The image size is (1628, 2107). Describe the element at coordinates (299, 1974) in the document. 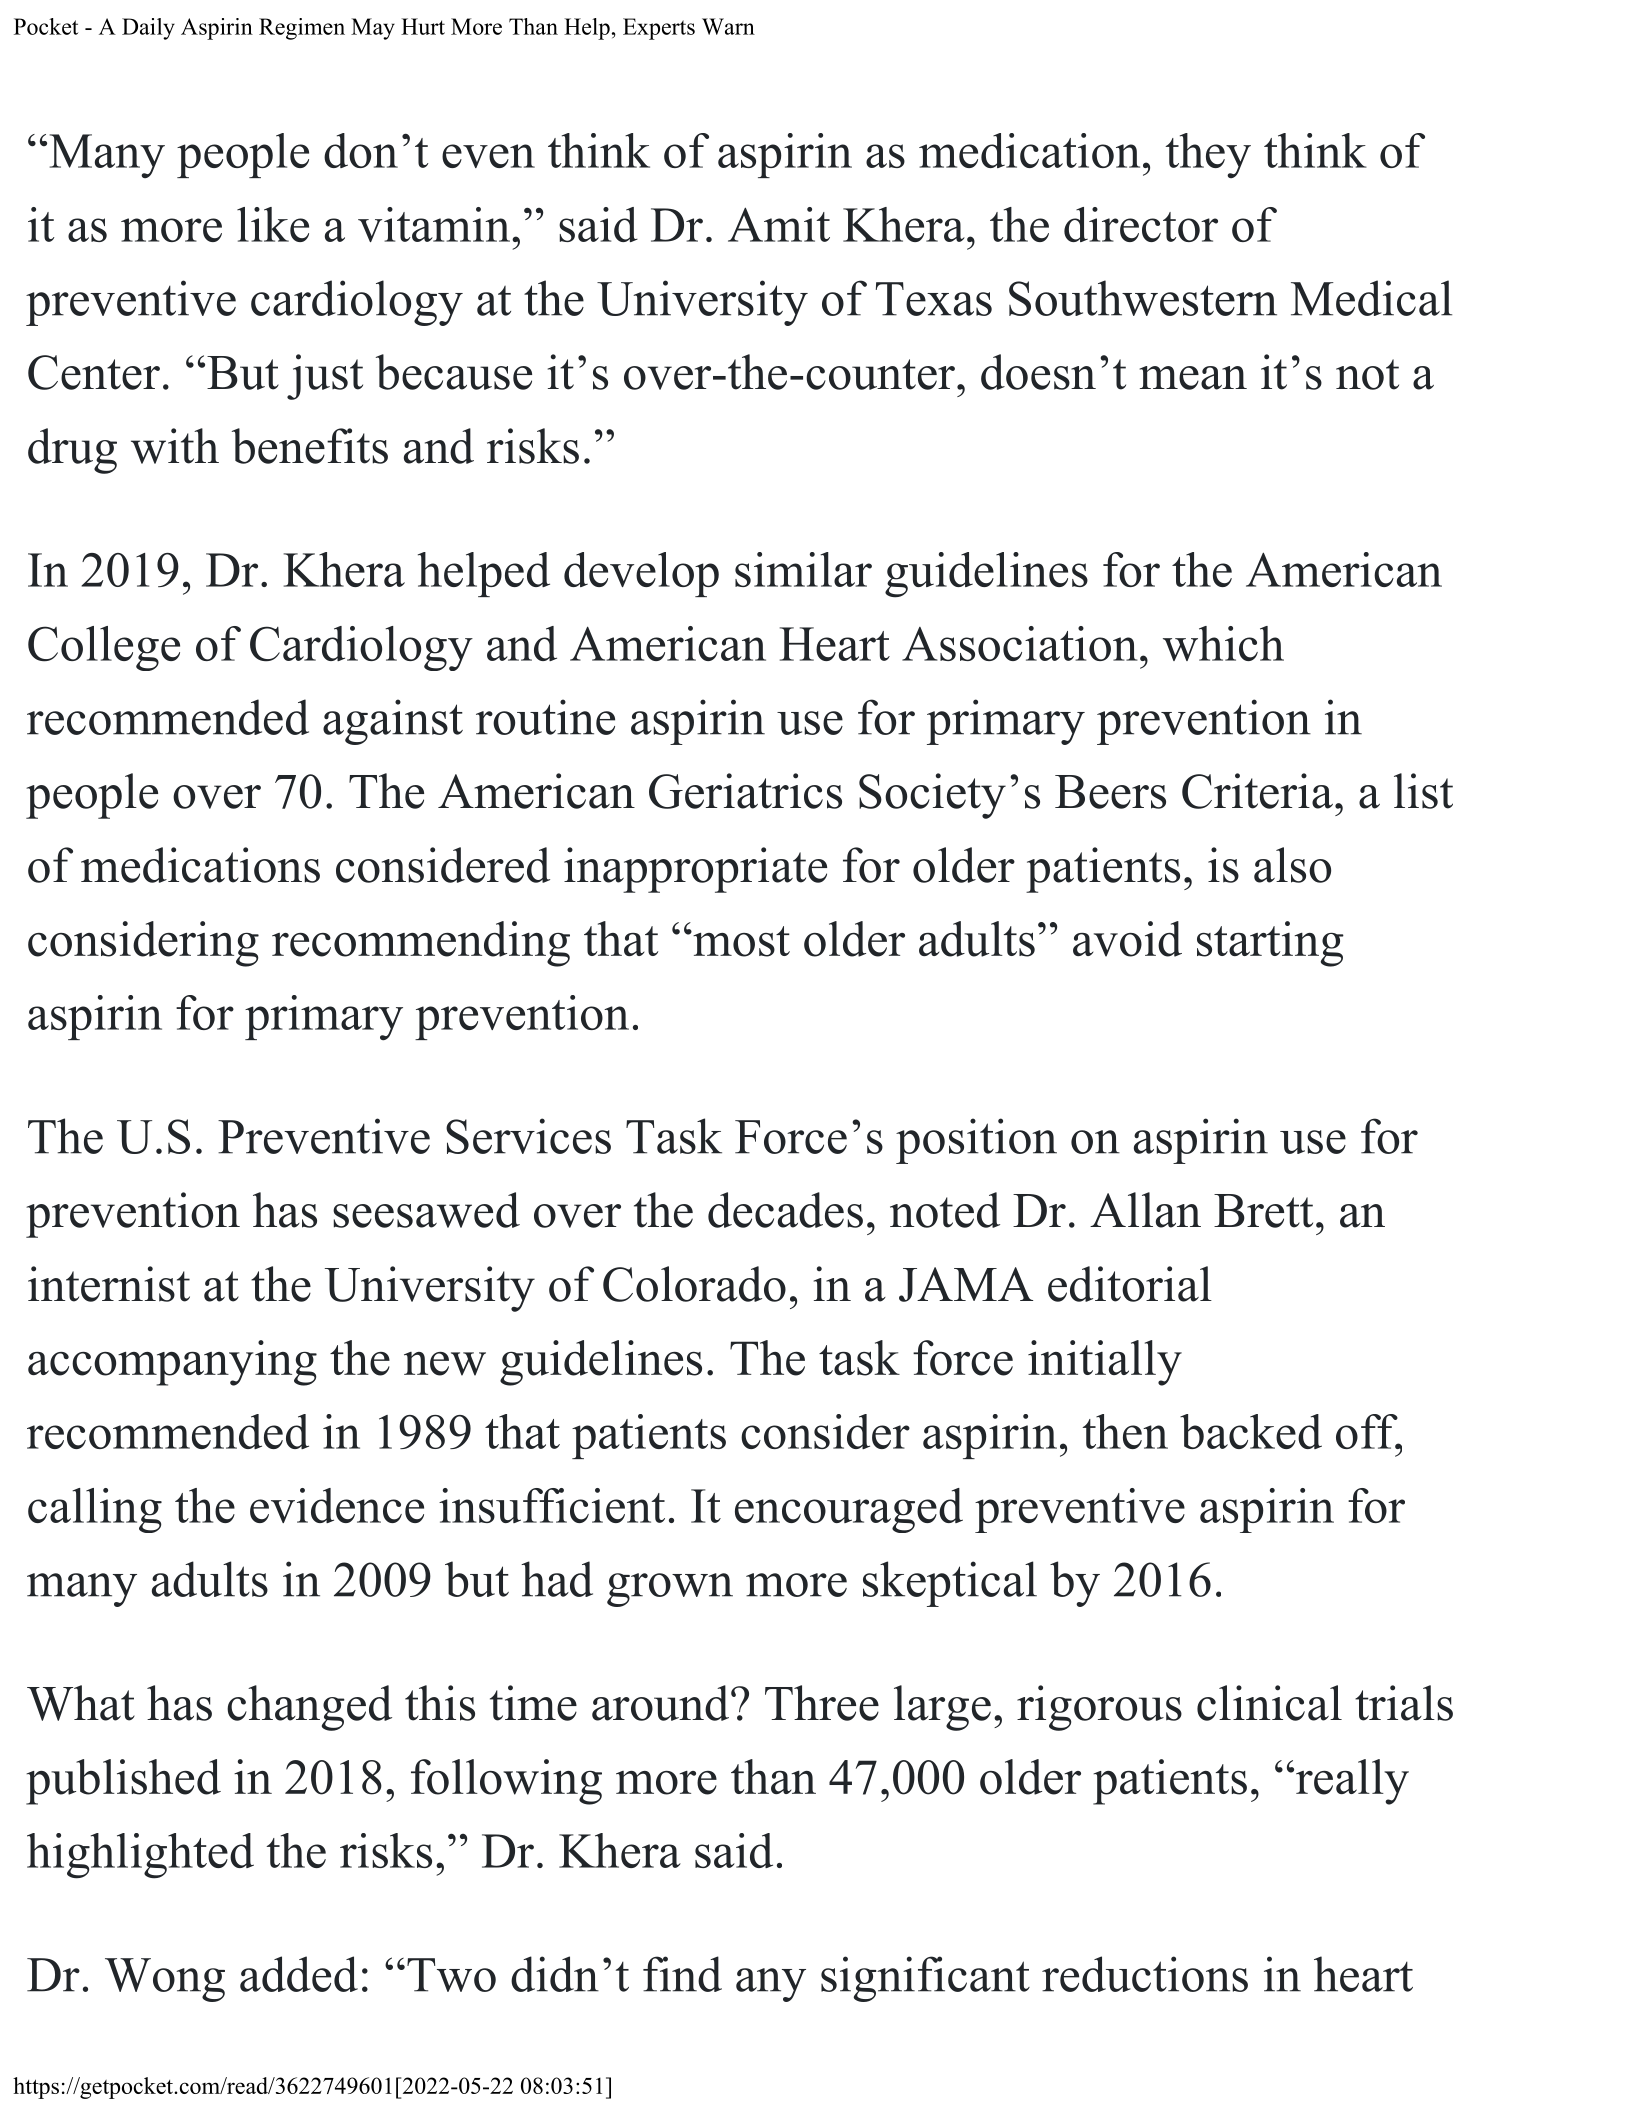

I see `added` at that location.
